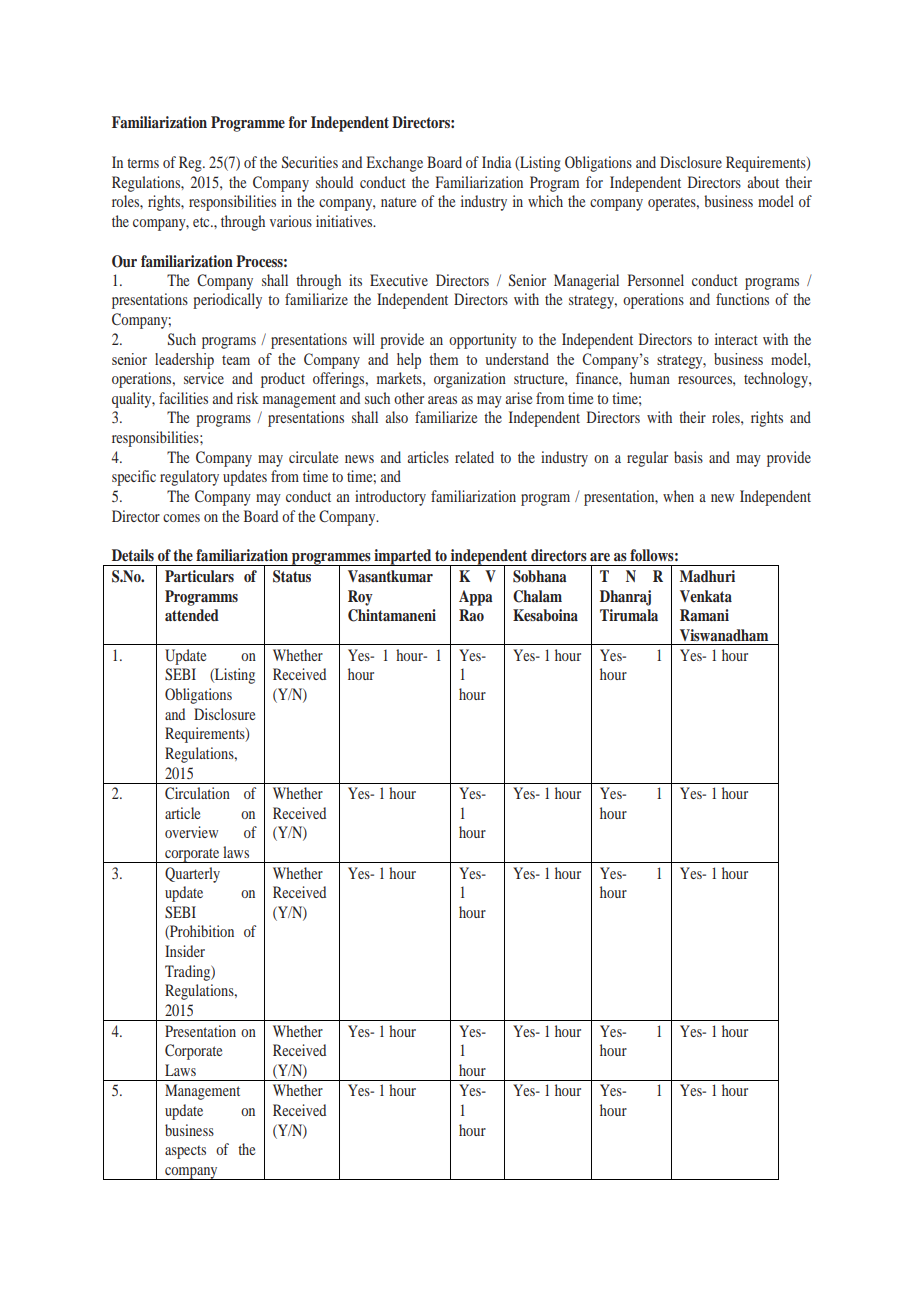  Describe the element at coordinates (202, 222) in the document. I see `etc` at that location.
